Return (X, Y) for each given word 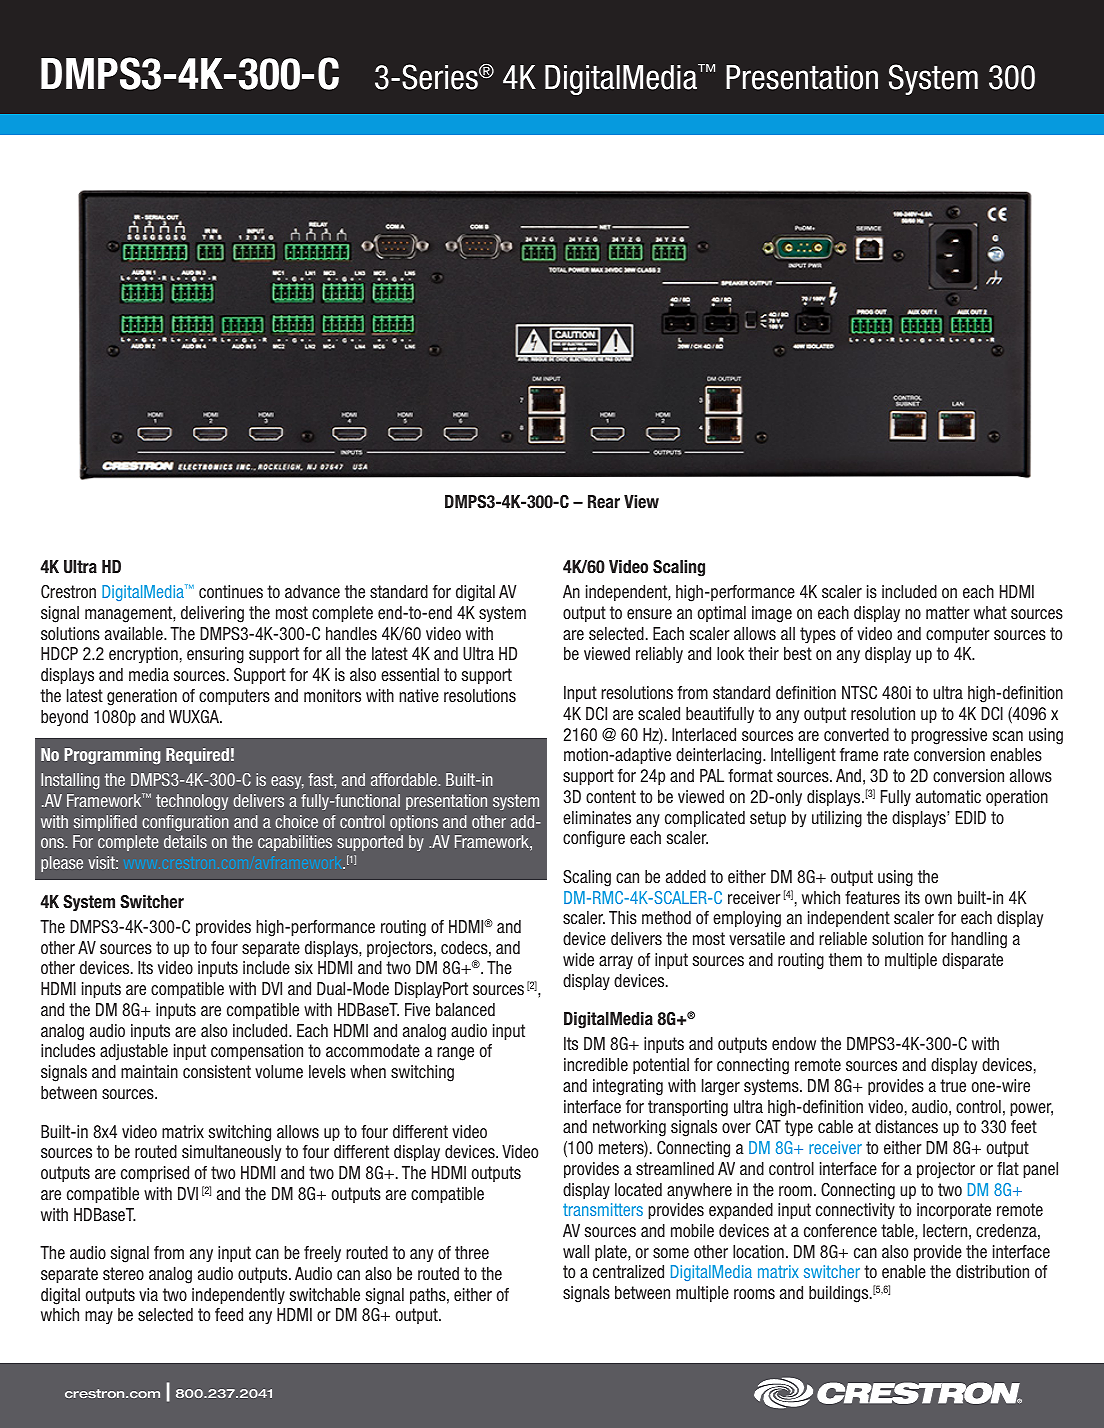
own (938, 899)
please (62, 864)
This (623, 917)
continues (231, 592)
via (148, 1294)
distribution (992, 1272)
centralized (628, 1271)
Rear (604, 501)
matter (948, 612)
